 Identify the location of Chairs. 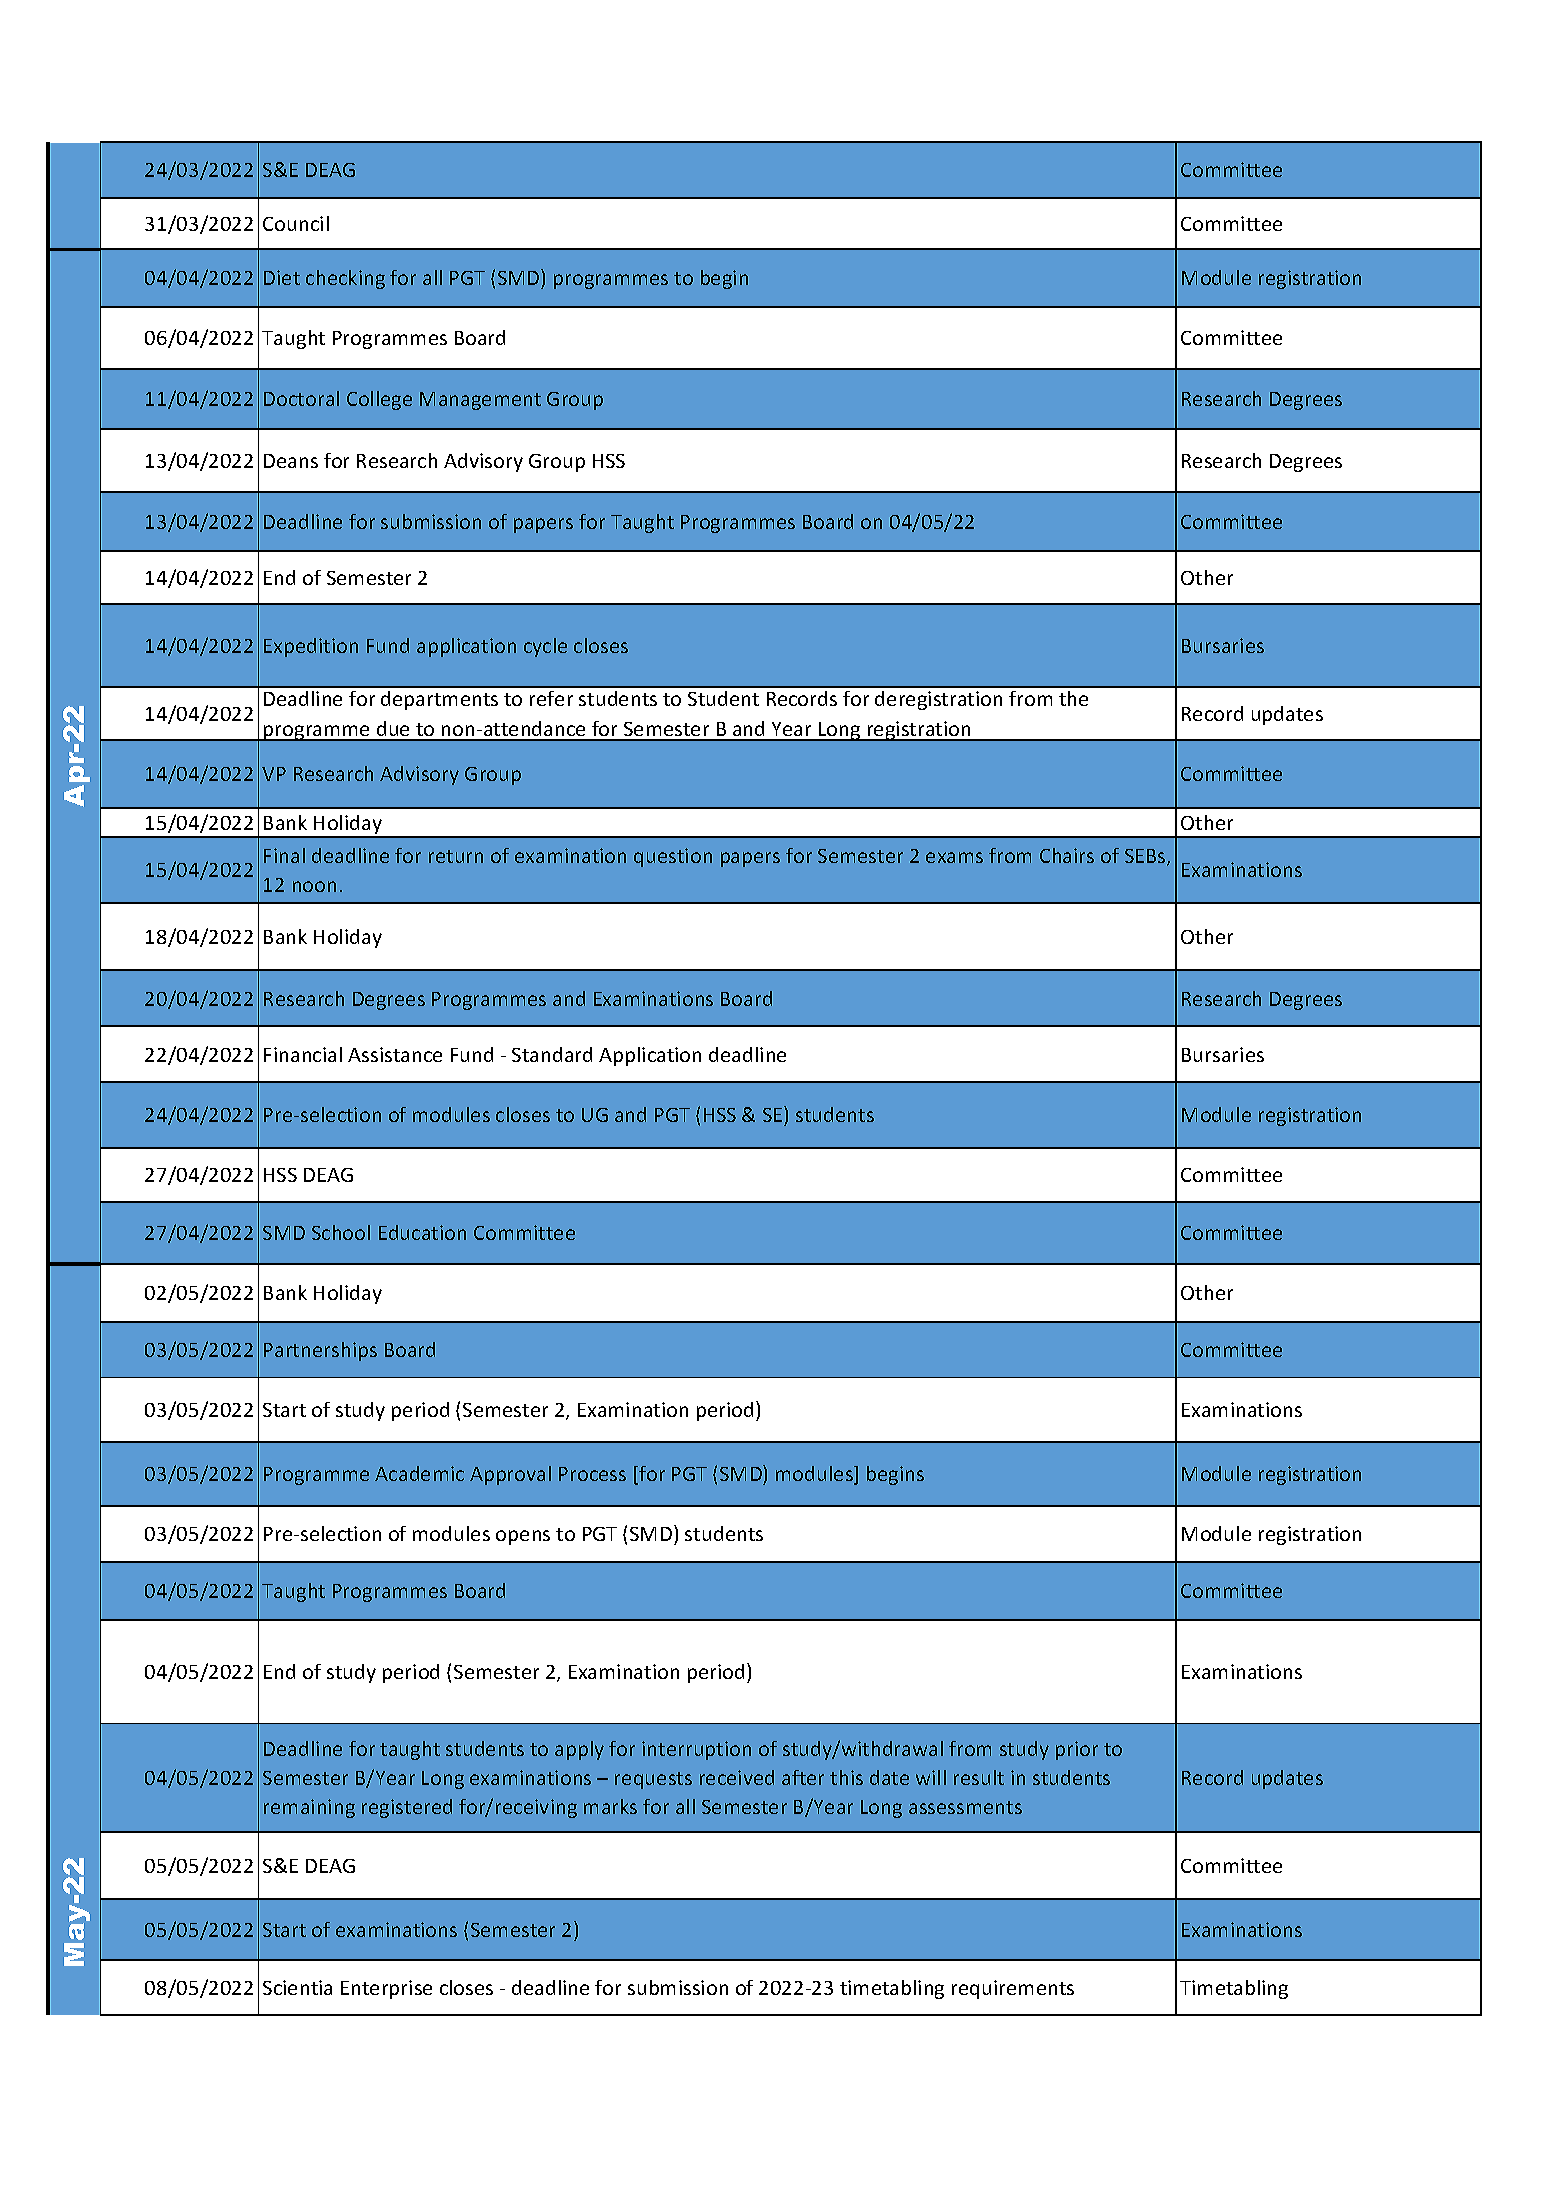
(1067, 855).
